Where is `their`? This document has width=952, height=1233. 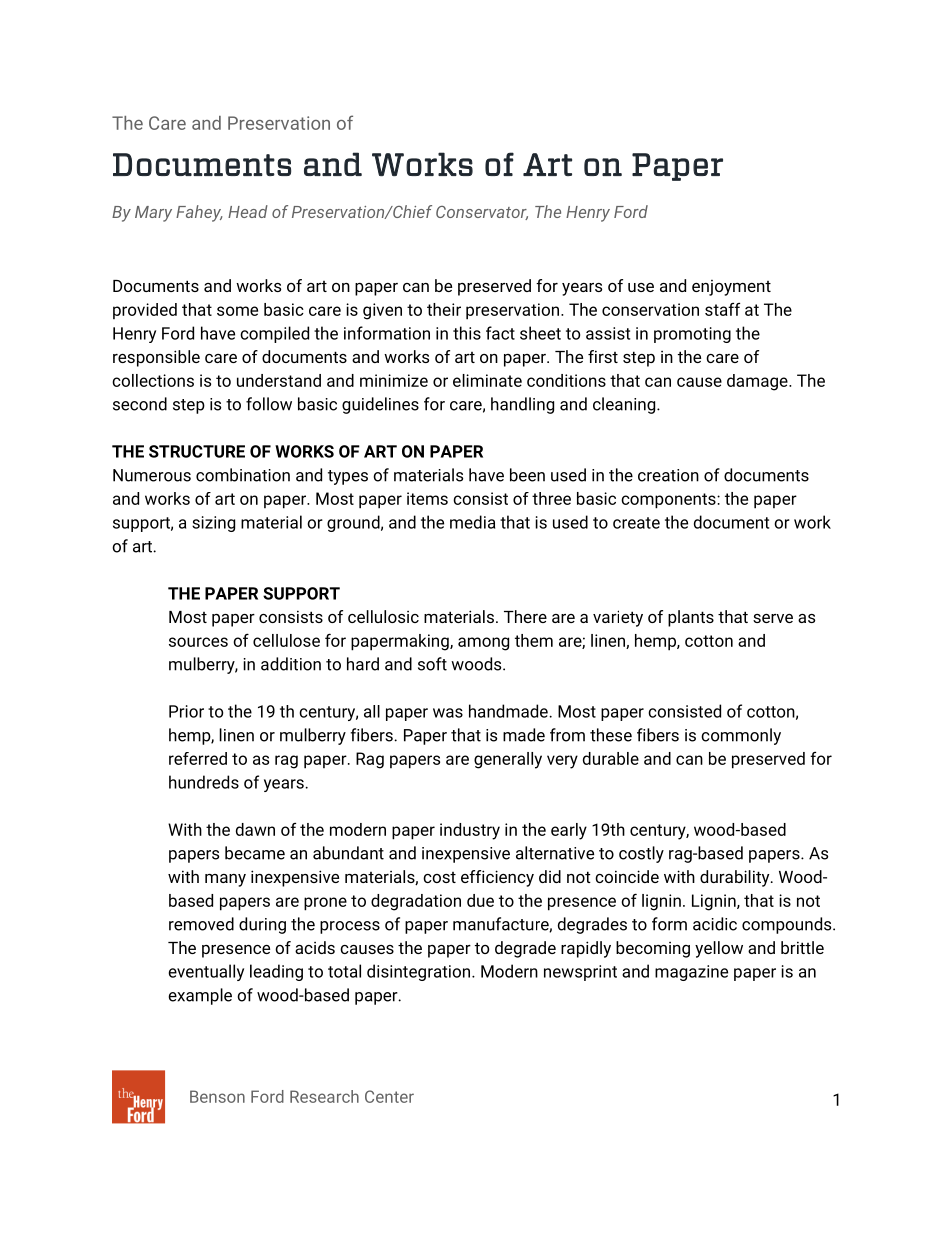 their is located at coordinates (444, 309).
